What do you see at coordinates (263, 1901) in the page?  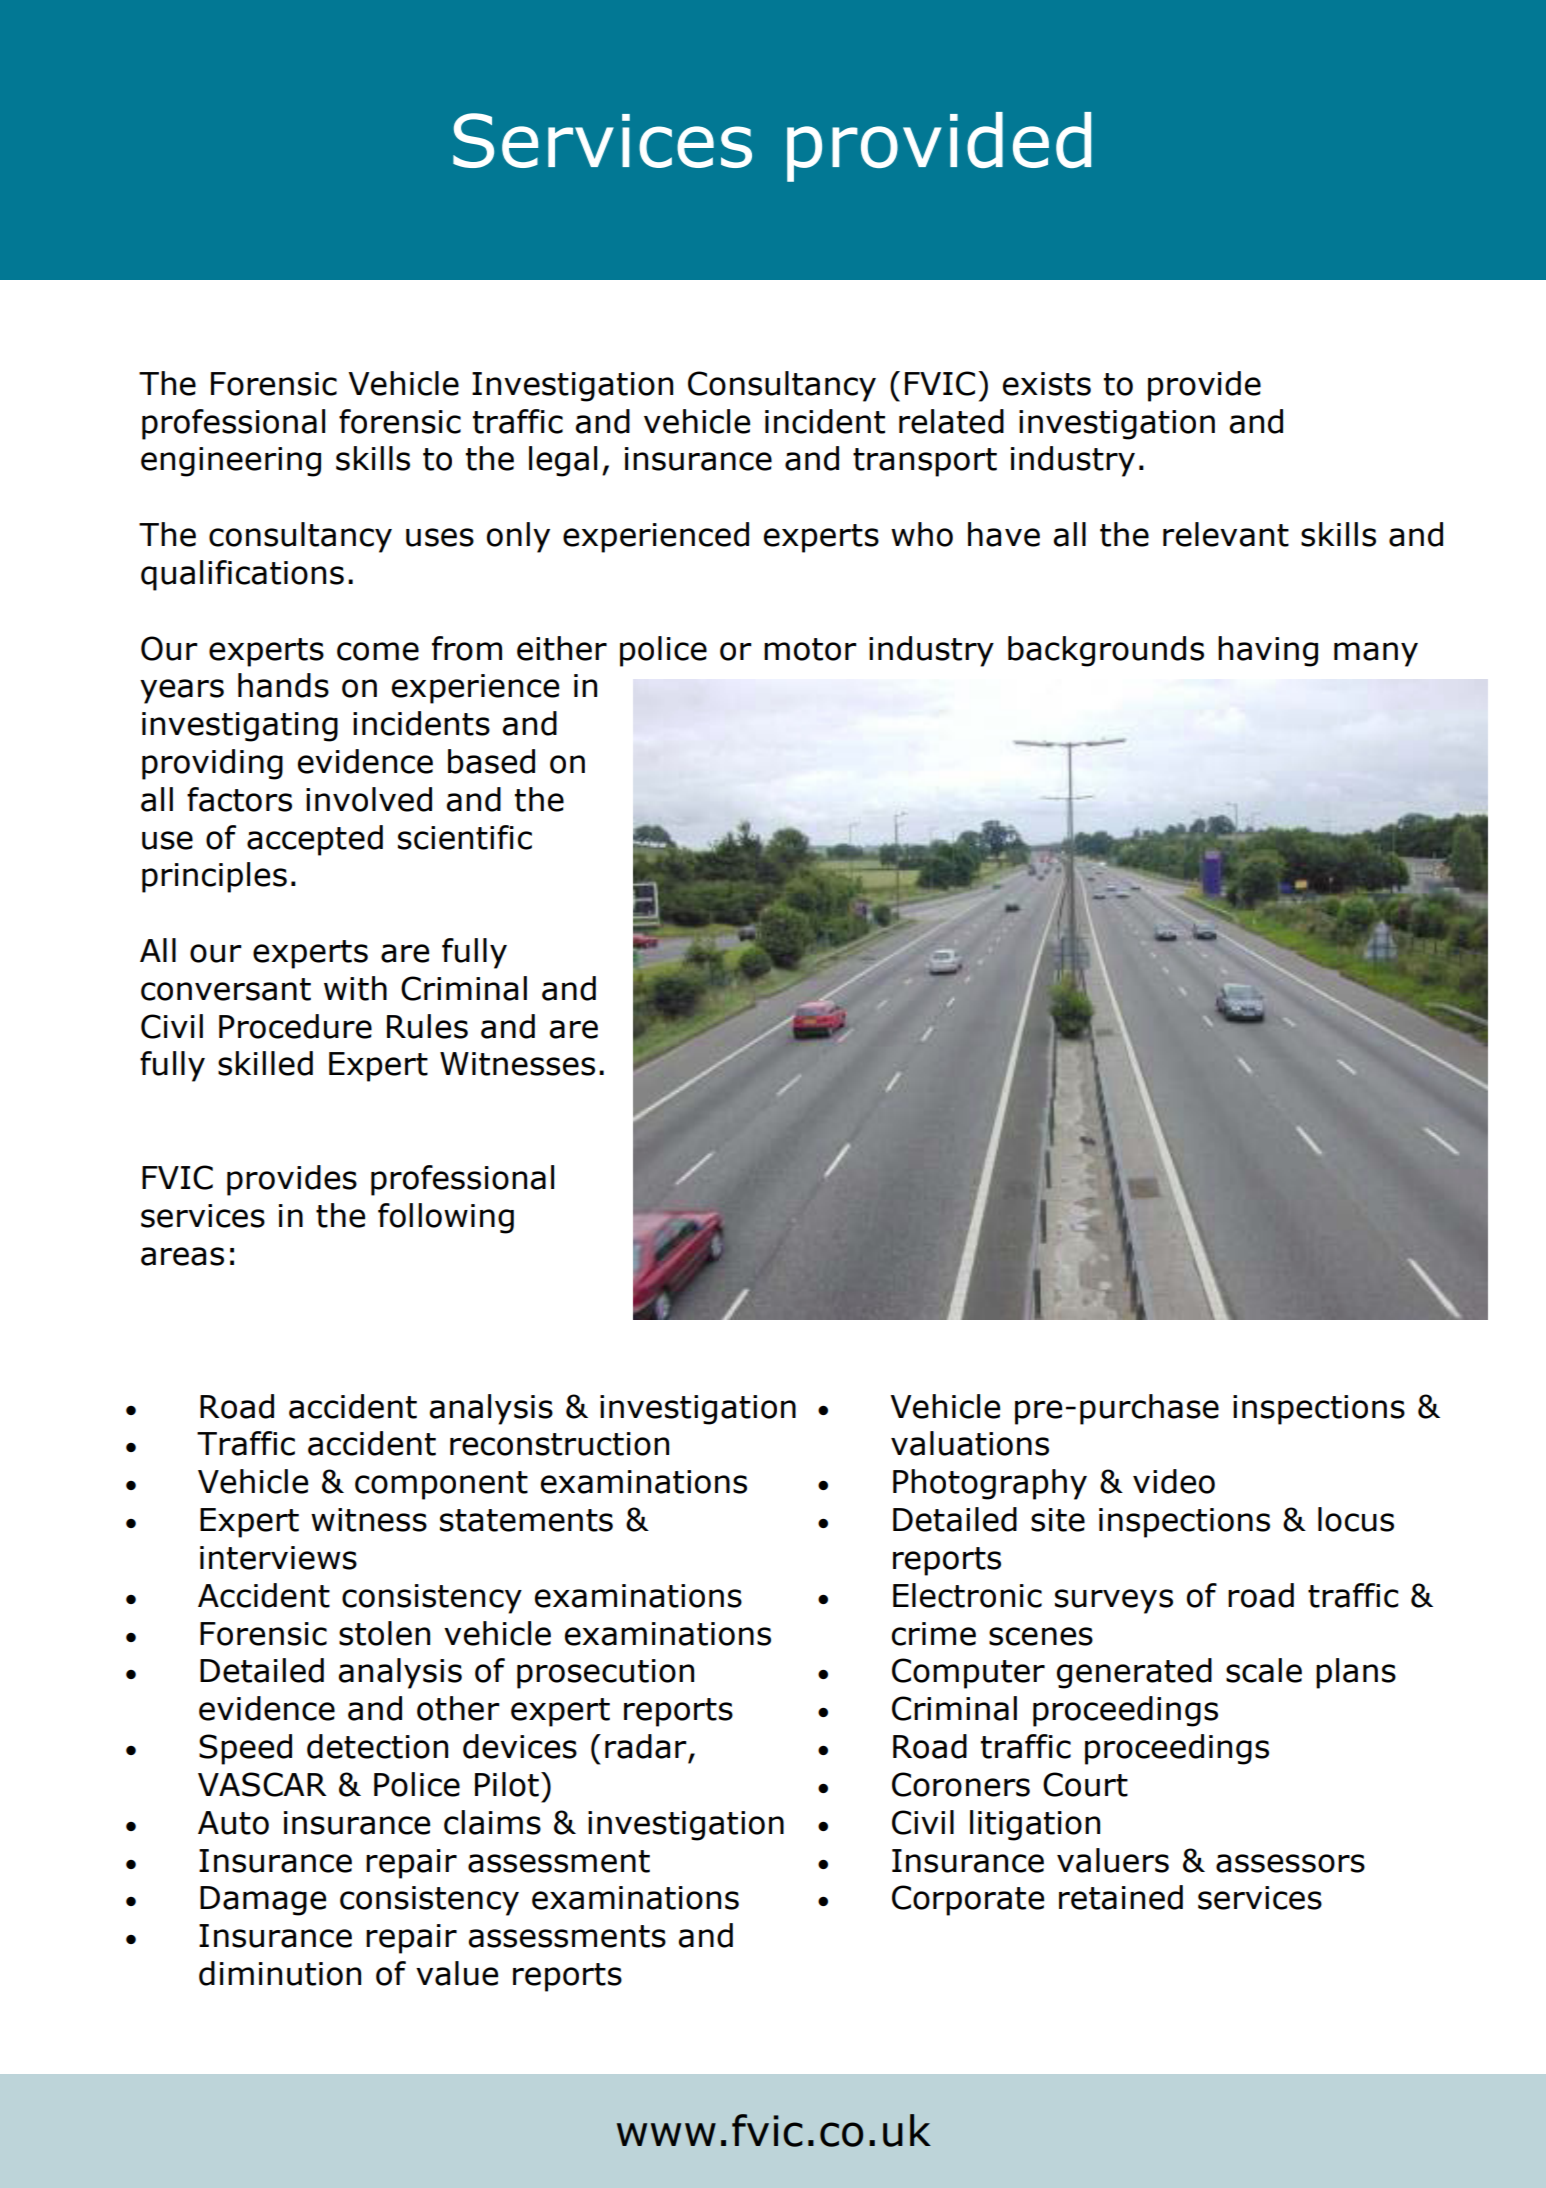 I see `Damage` at bounding box center [263, 1901].
